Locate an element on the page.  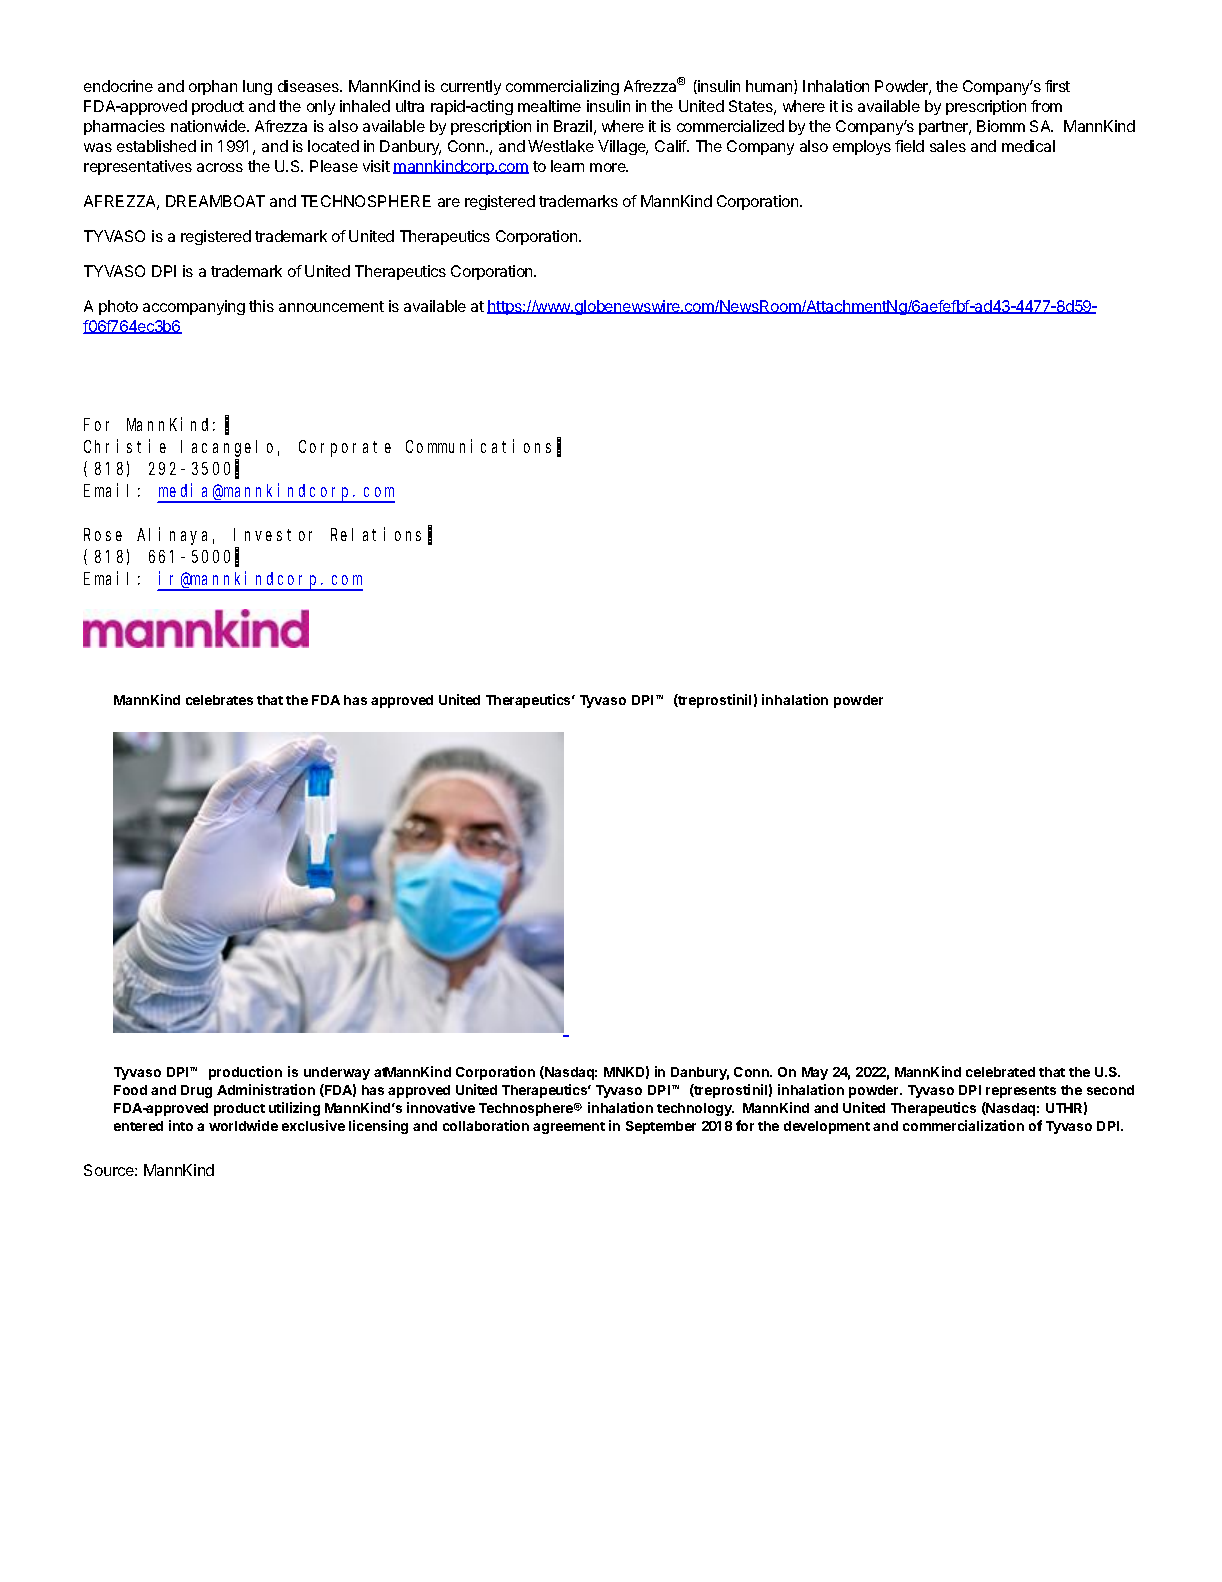
Brazil is located at coordinates (573, 126).
